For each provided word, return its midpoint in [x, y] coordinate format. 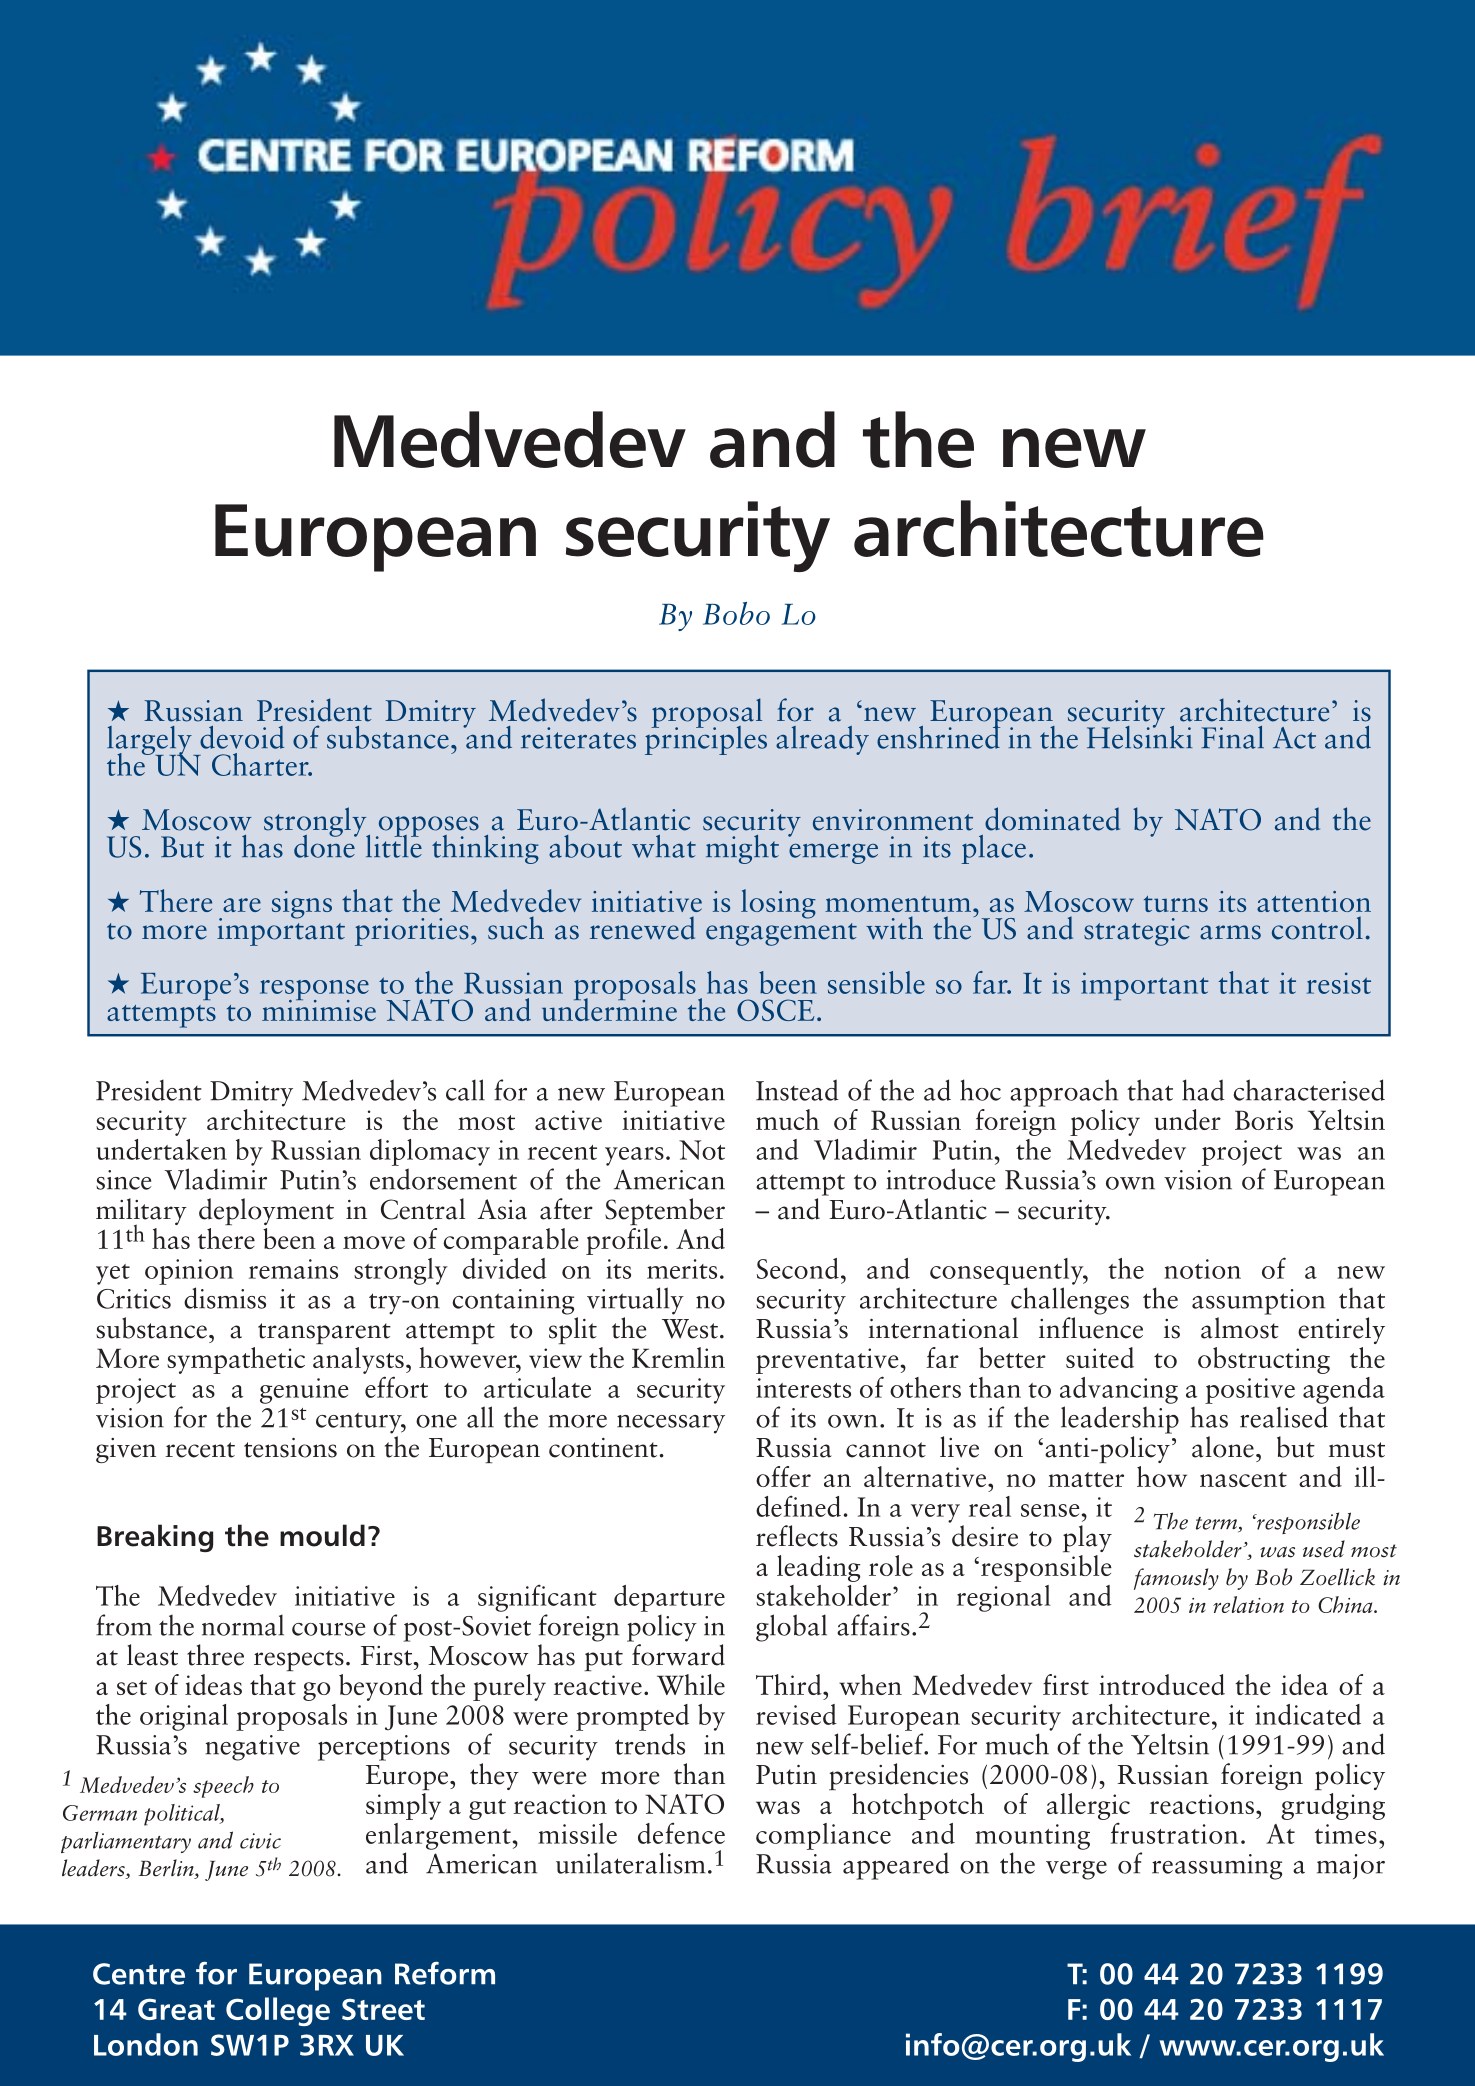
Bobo [736, 613]
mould [322, 1535]
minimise [319, 1009]
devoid [242, 737]
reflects [797, 1536]
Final [1233, 737]
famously [1176, 1579]
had [1203, 1090]
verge [1076, 1870]
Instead [797, 1090]
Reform [445, 1973]
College [278, 2011]
